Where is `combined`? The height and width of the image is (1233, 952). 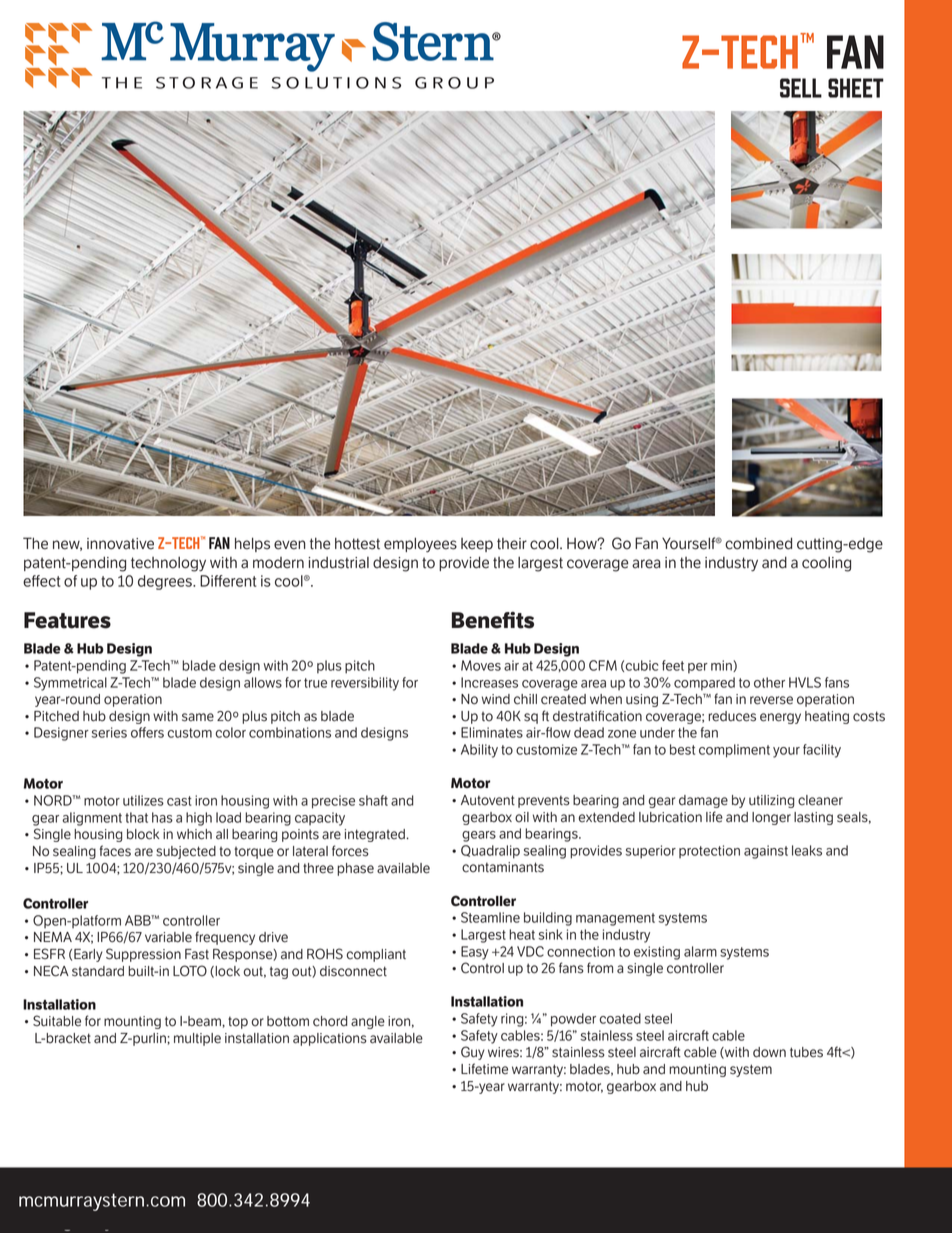 combined is located at coordinates (758, 543).
